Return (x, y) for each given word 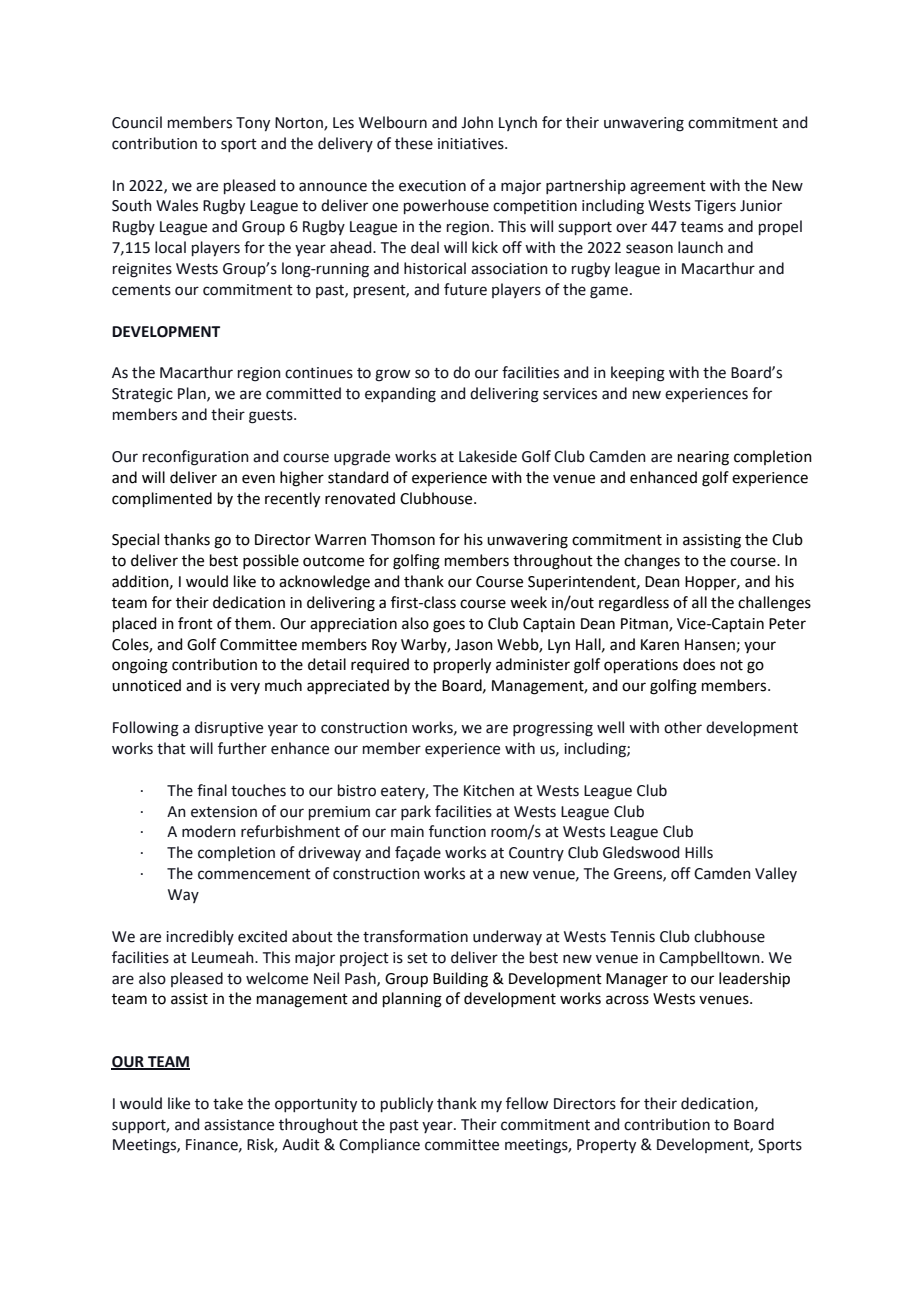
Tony (253, 124)
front (195, 623)
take (228, 1103)
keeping (638, 374)
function (457, 831)
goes (449, 626)
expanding (400, 395)
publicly (407, 1104)
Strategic (142, 395)
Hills (699, 852)
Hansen (710, 645)
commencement (254, 874)
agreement (668, 188)
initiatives (472, 144)
